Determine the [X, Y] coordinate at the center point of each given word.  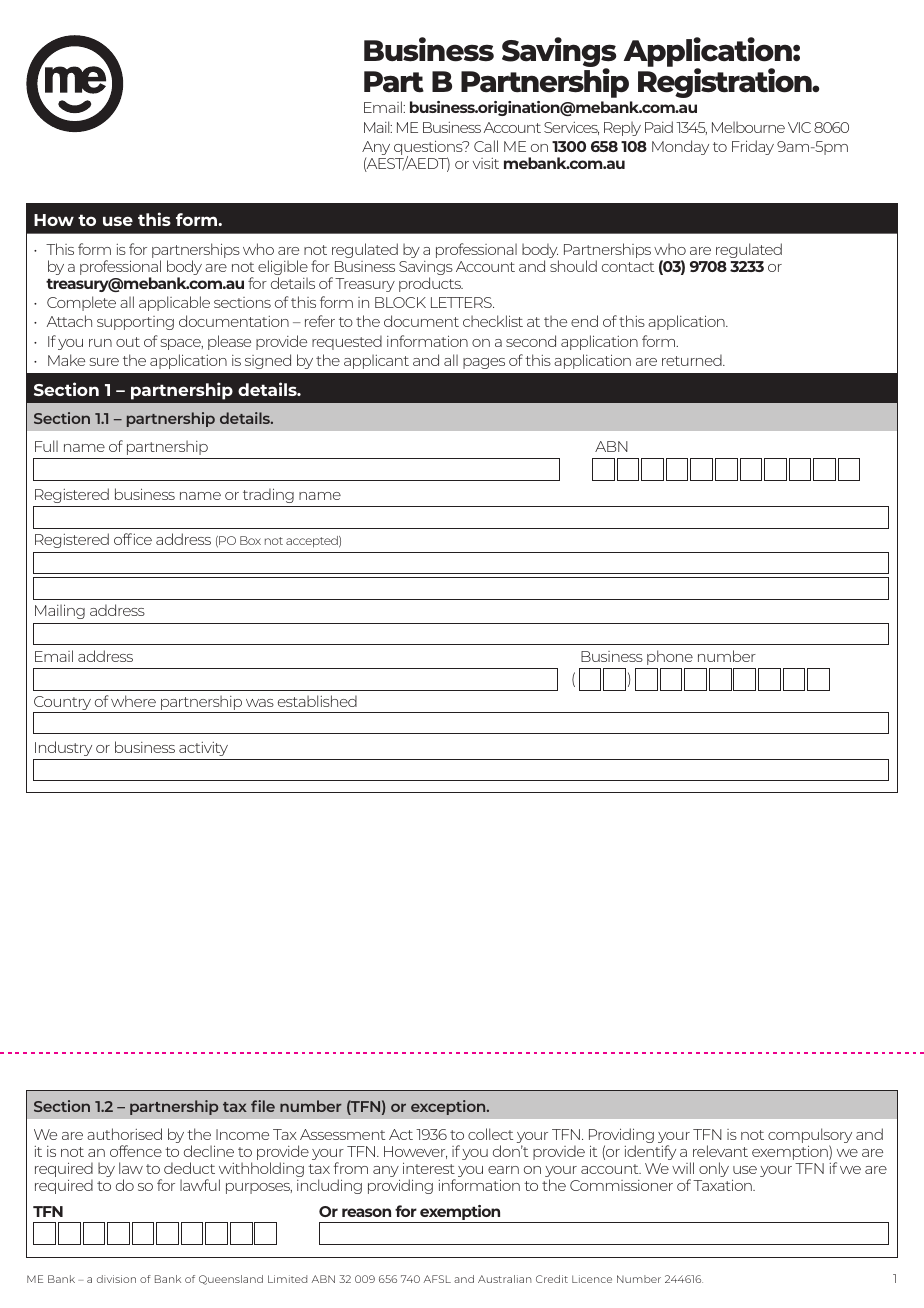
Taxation [723, 1185]
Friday [753, 147]
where [133, 701]
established [317, 701]
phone [670, 657]
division [116, 1279]
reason [366, 1212]
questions [429, 149]
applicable [174, 303]
